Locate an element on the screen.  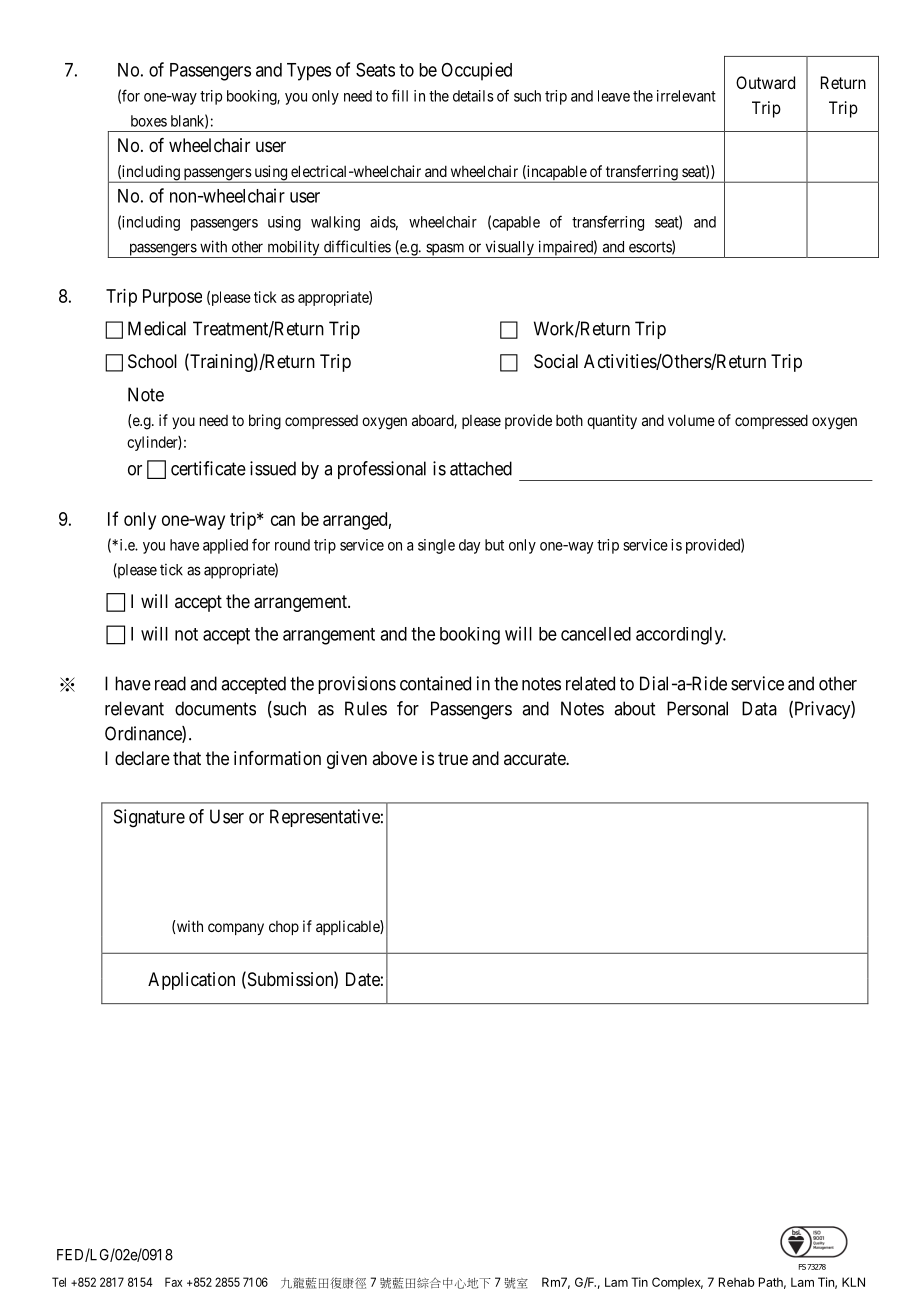
certificate is located at coordinates (208, 468).
